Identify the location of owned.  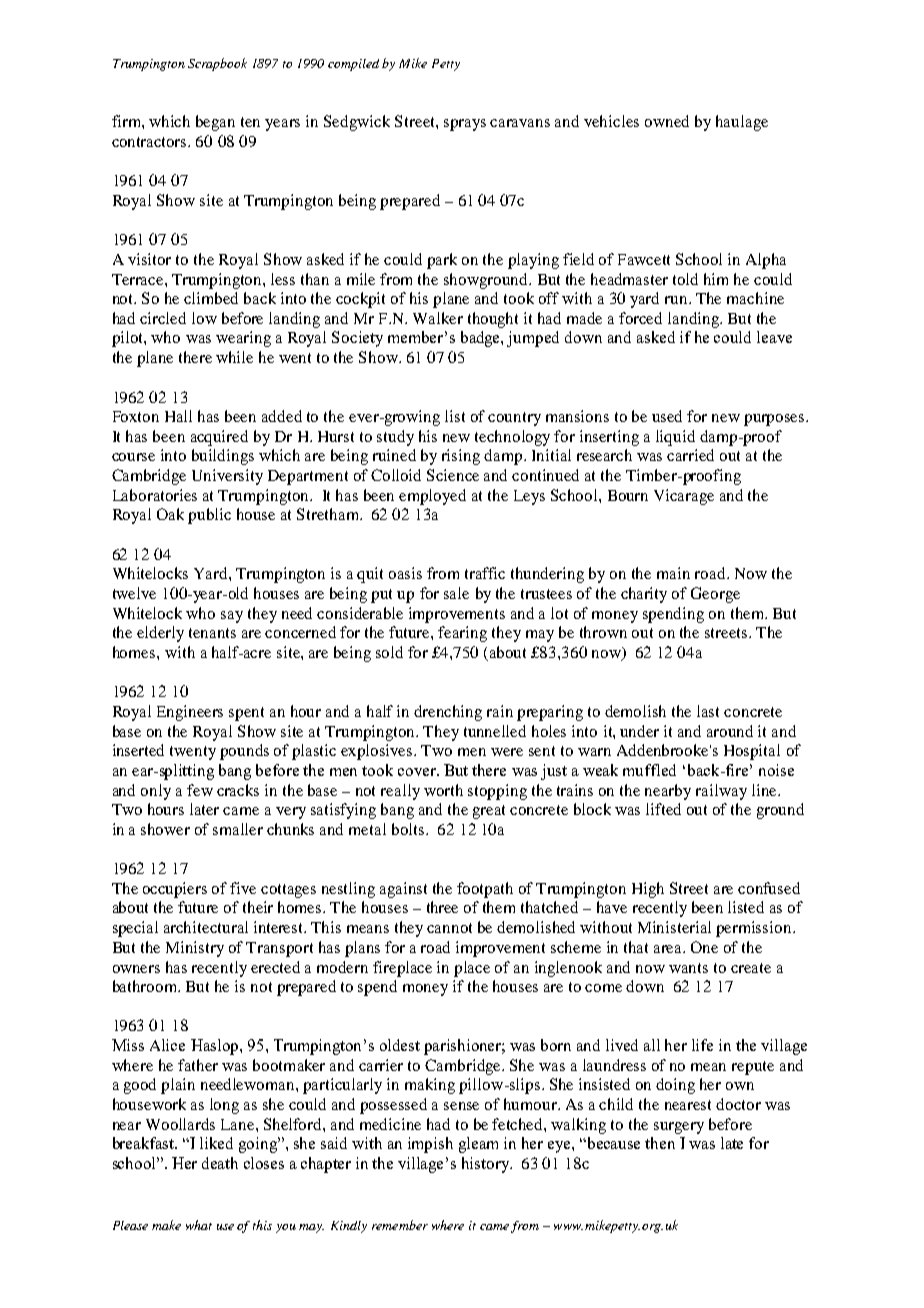
(667, 121).
